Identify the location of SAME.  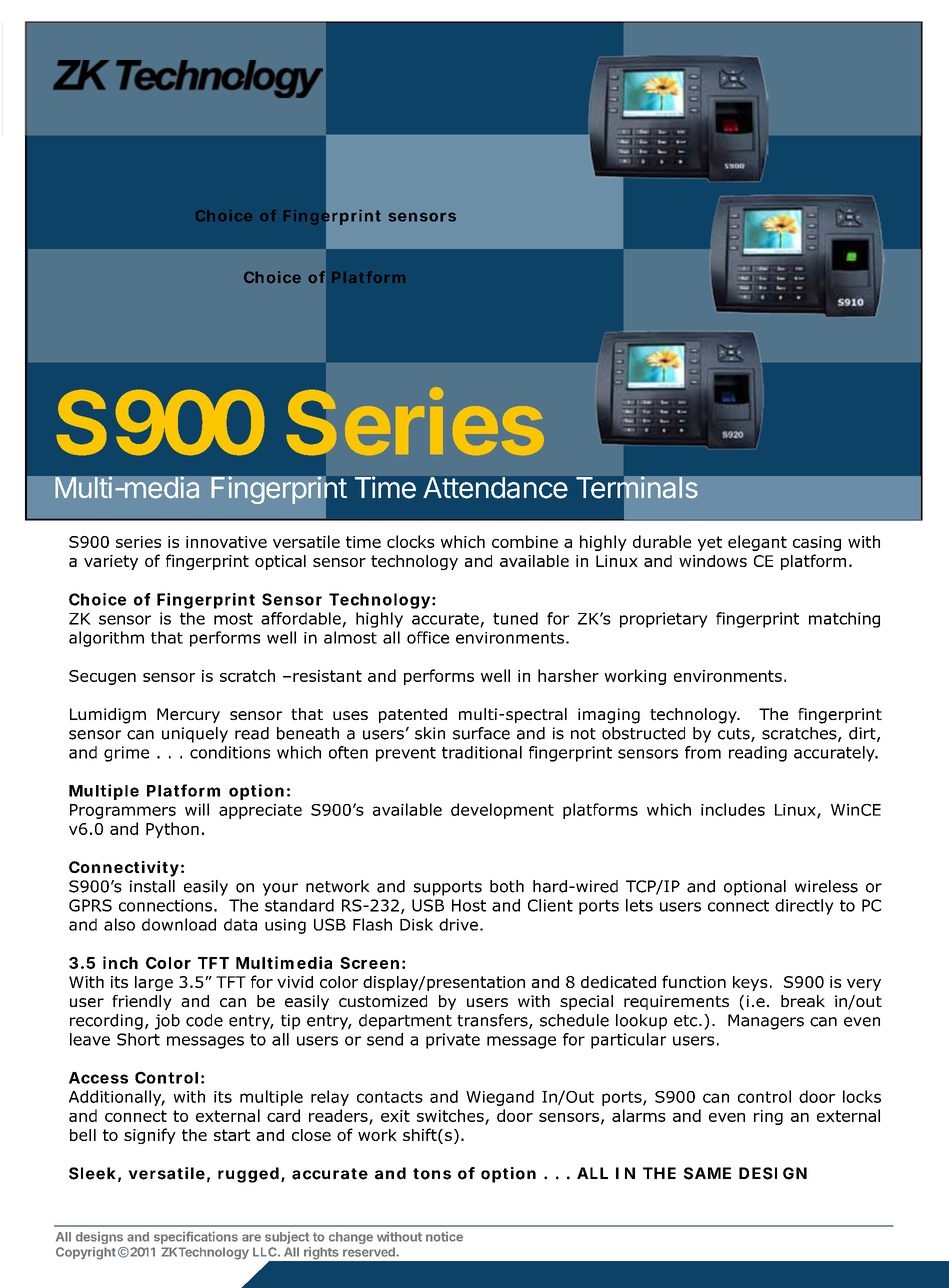
(707, 1173).
